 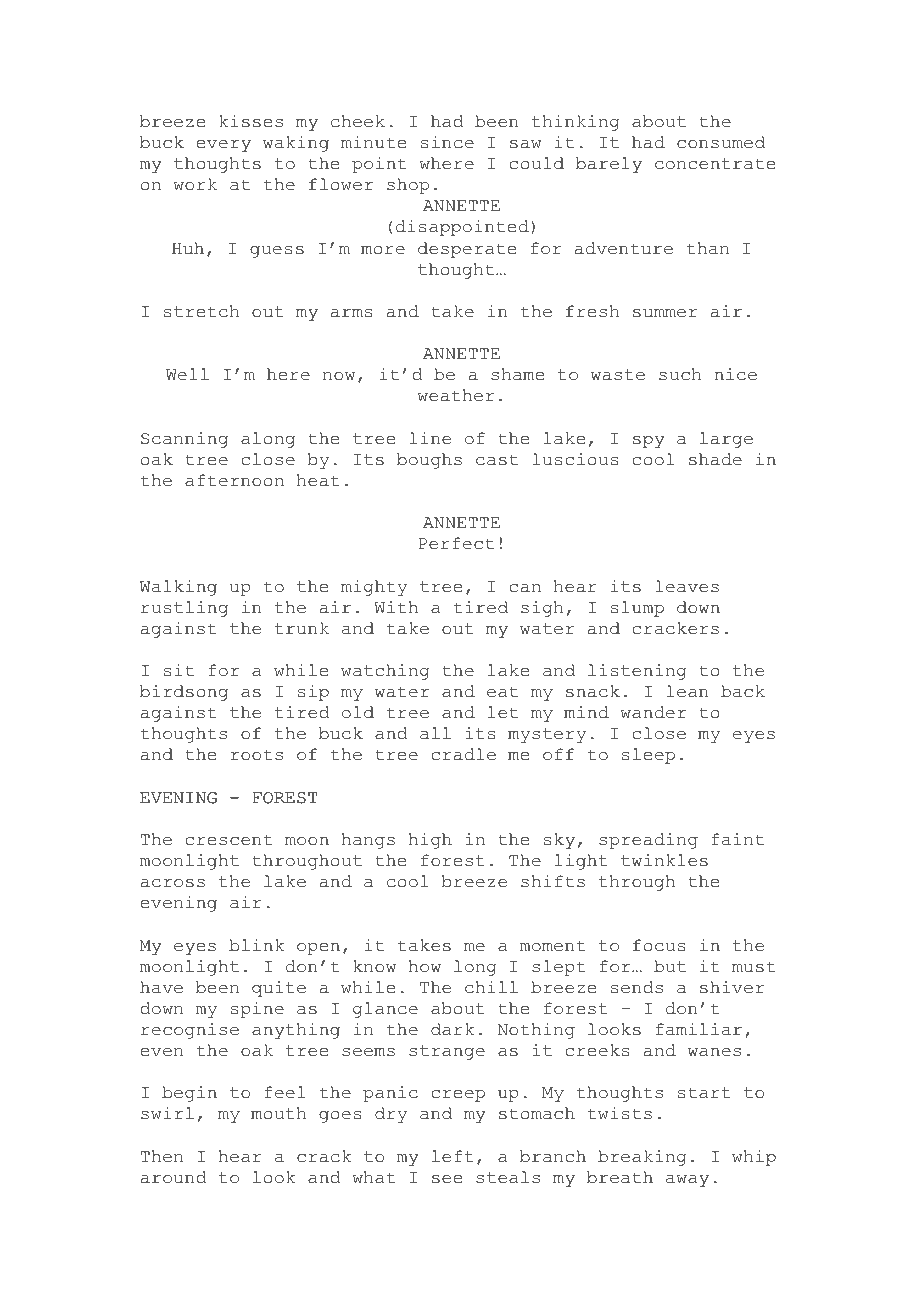 What do you see at coordinates (687, 691) in the page?
I see `lean` at bounding box center [687, 691].
